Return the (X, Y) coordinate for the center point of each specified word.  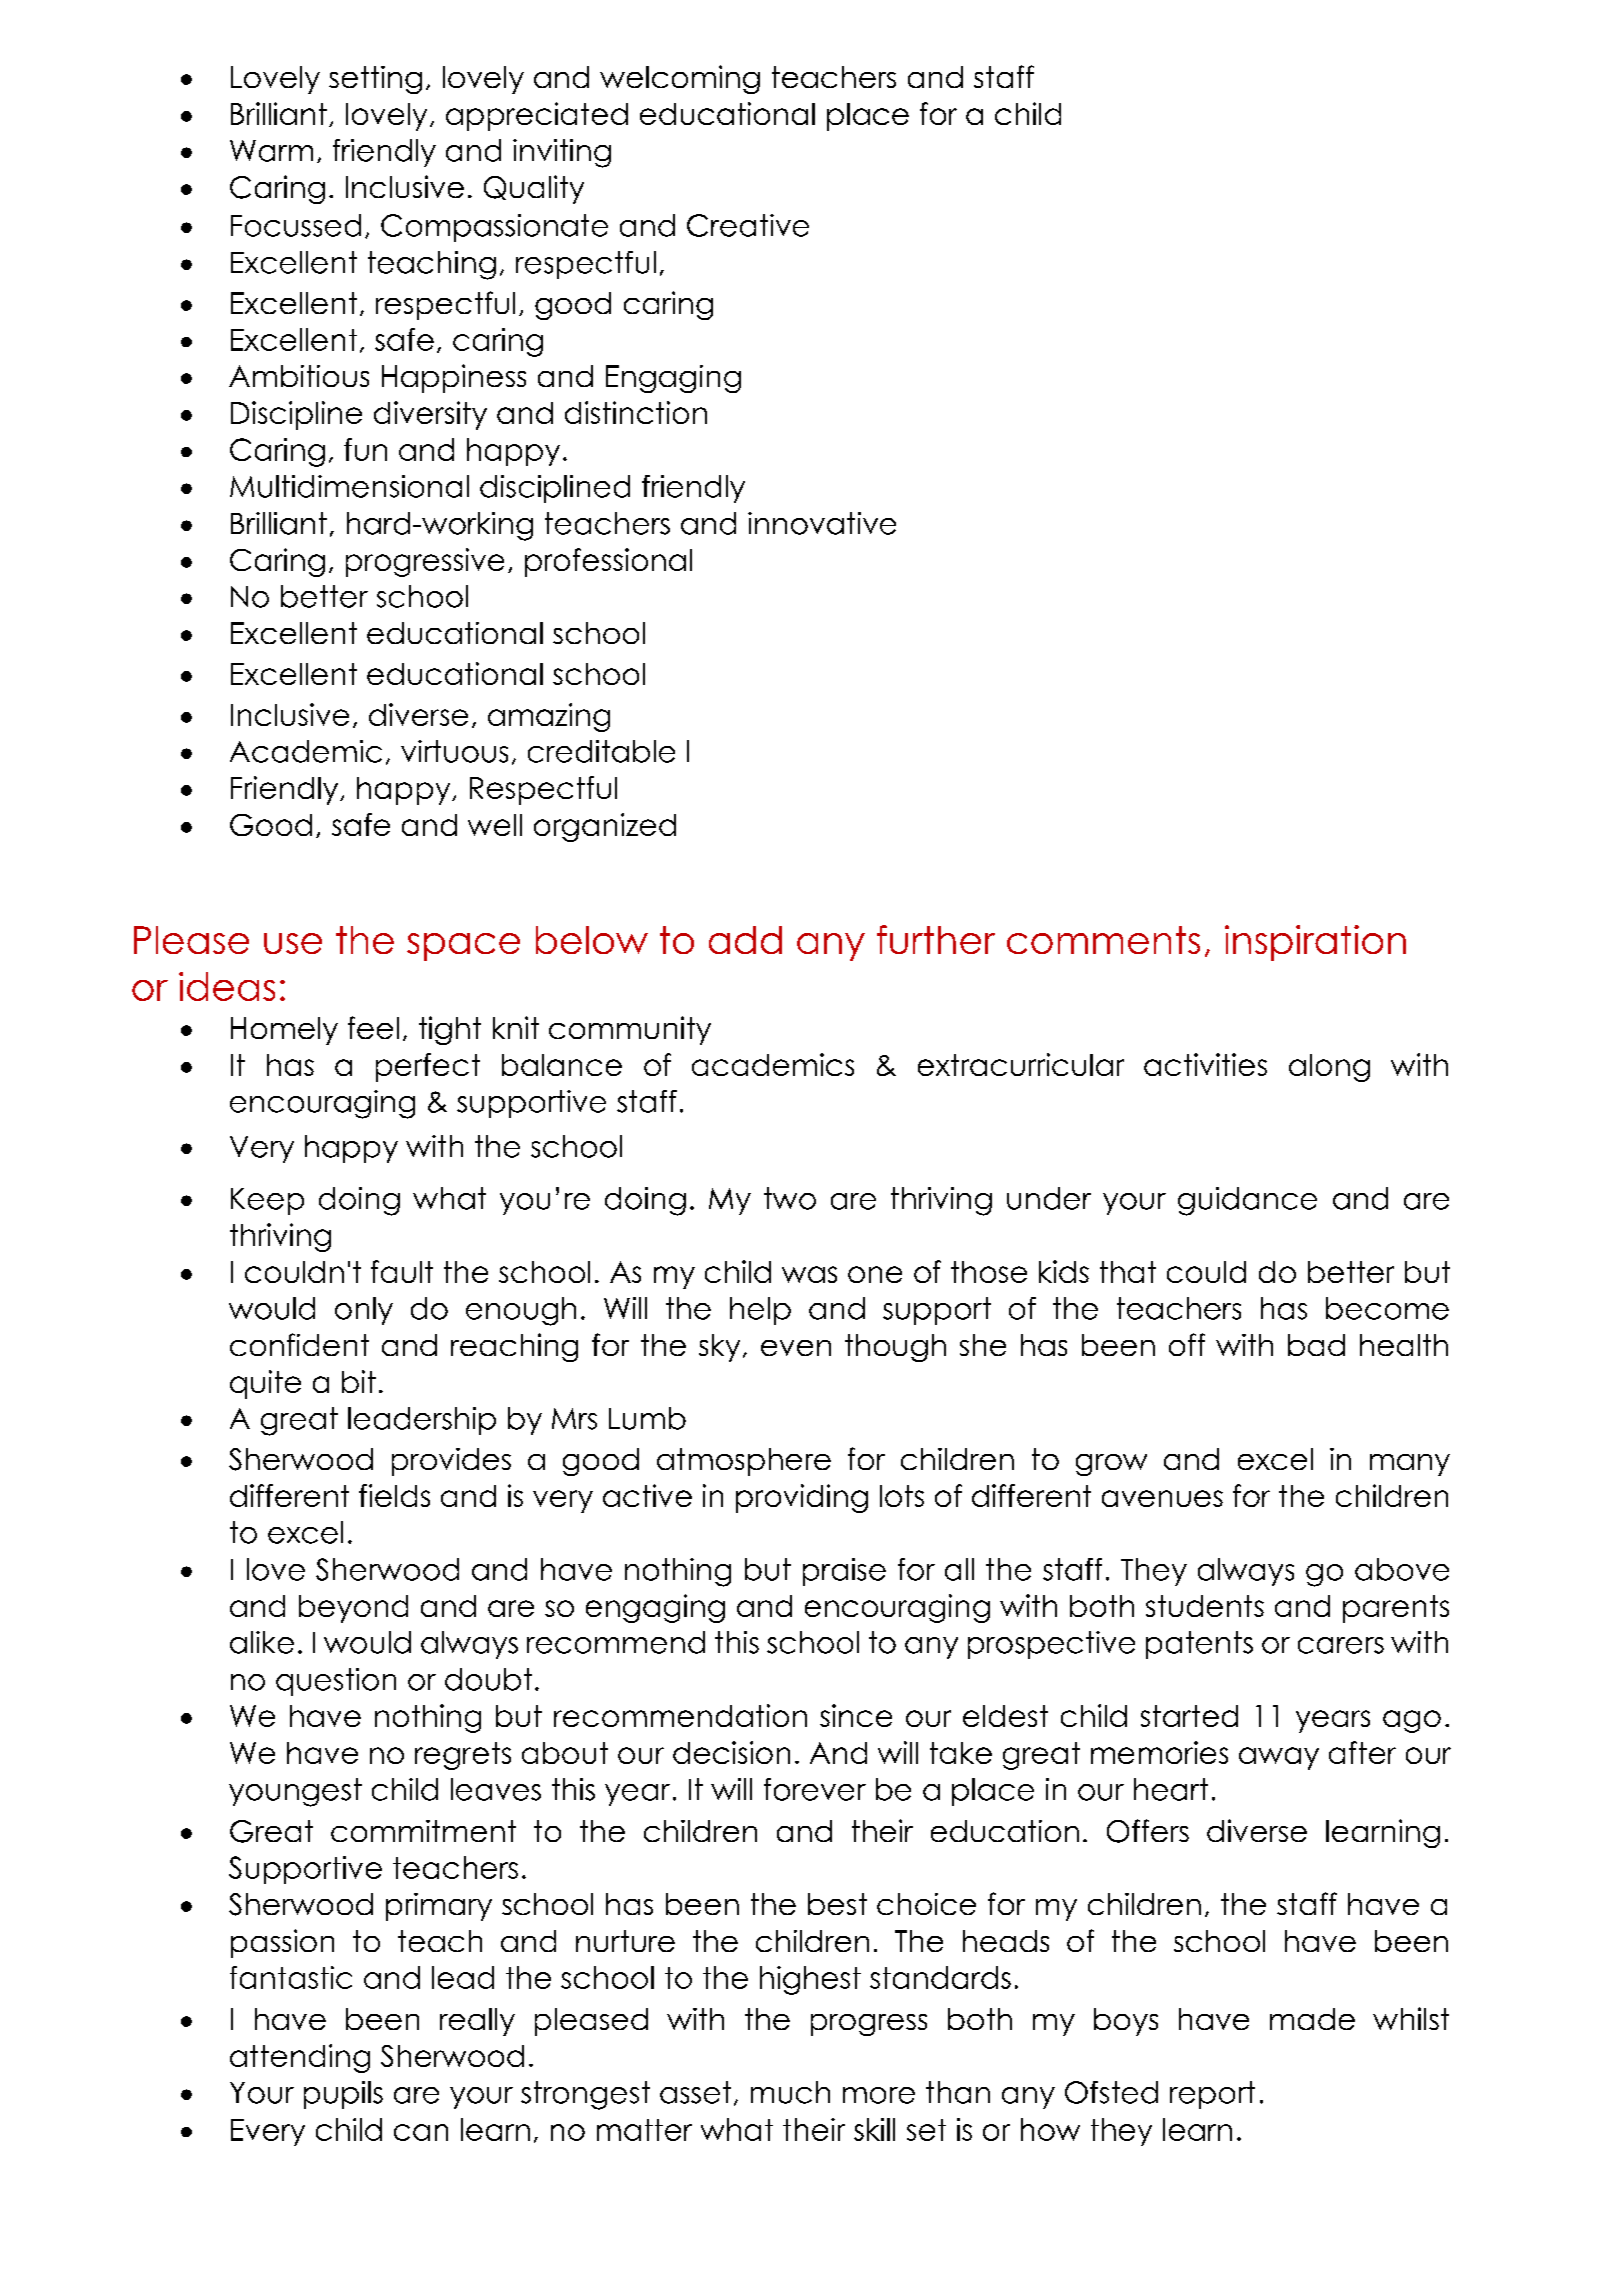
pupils (343, 2095)
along (1329, 1068)
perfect (428, 1067)
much (790, 2092)
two (790, 1198)
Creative (748, 225)
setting (375, 80)
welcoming (680, 79)
